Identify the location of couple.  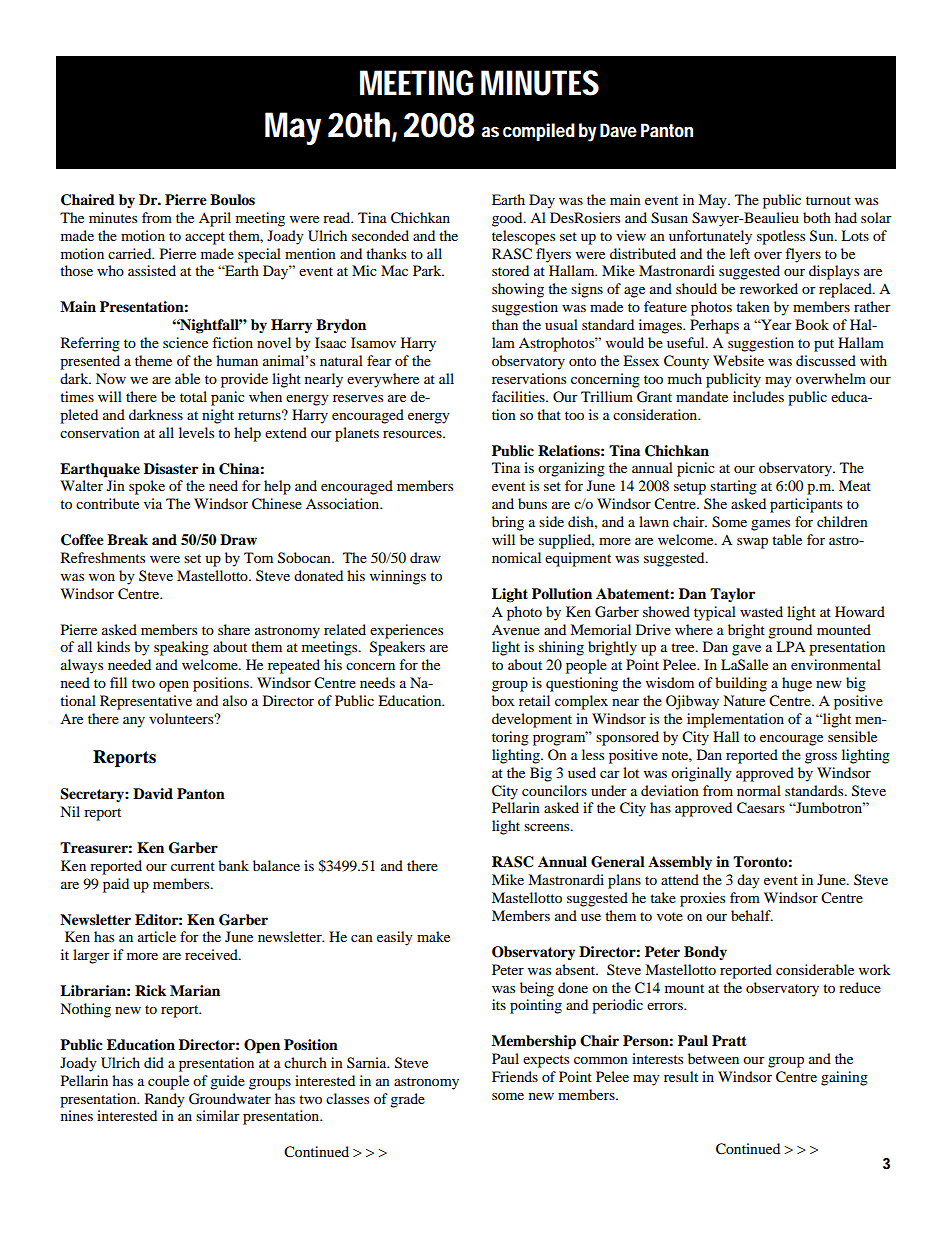
(168, 1082).
